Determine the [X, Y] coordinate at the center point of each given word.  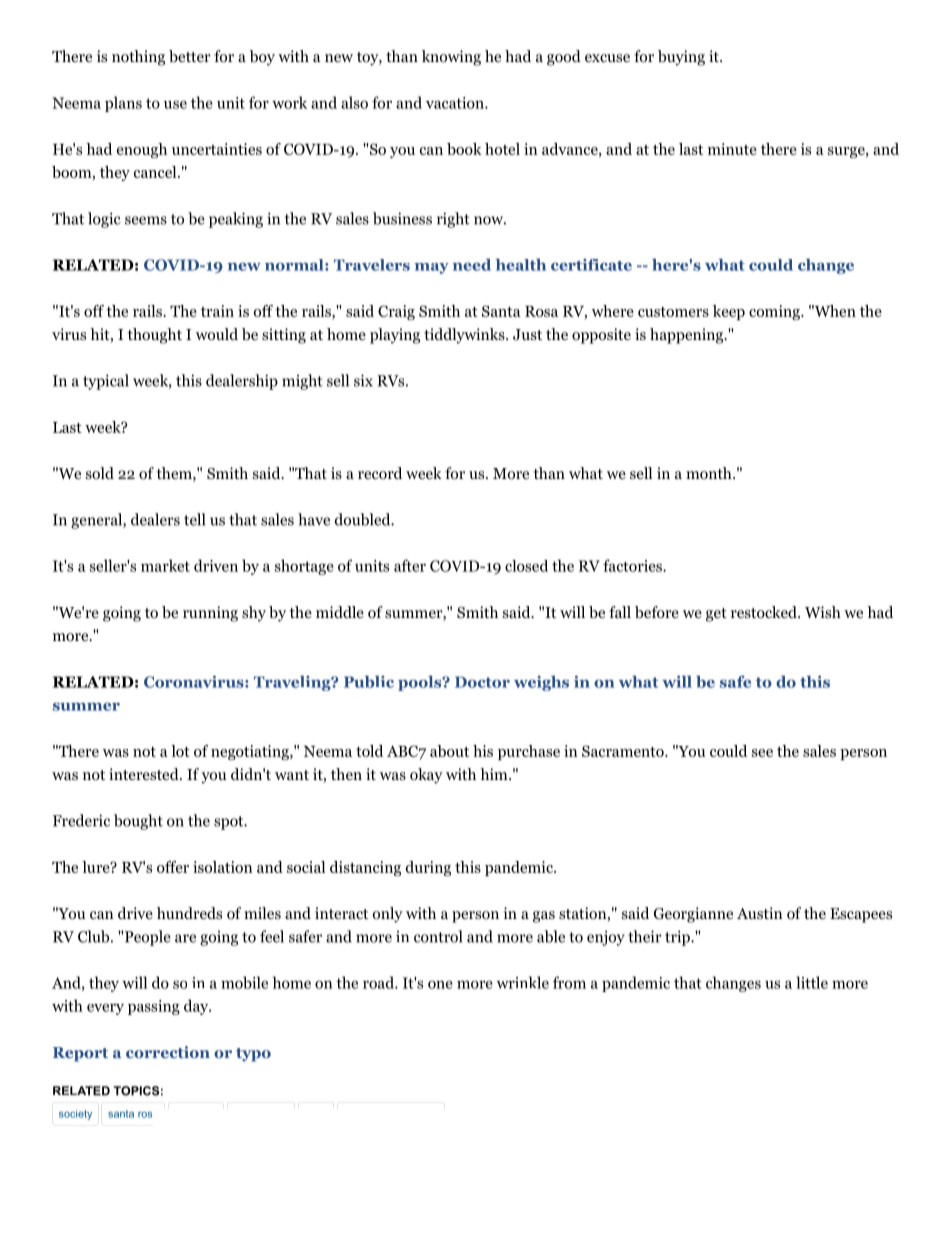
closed [526, 566]
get [716, 615]
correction [168, 1052]
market [165, 565]
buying [681, 58]
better [190, 56]
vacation [456, 103]
